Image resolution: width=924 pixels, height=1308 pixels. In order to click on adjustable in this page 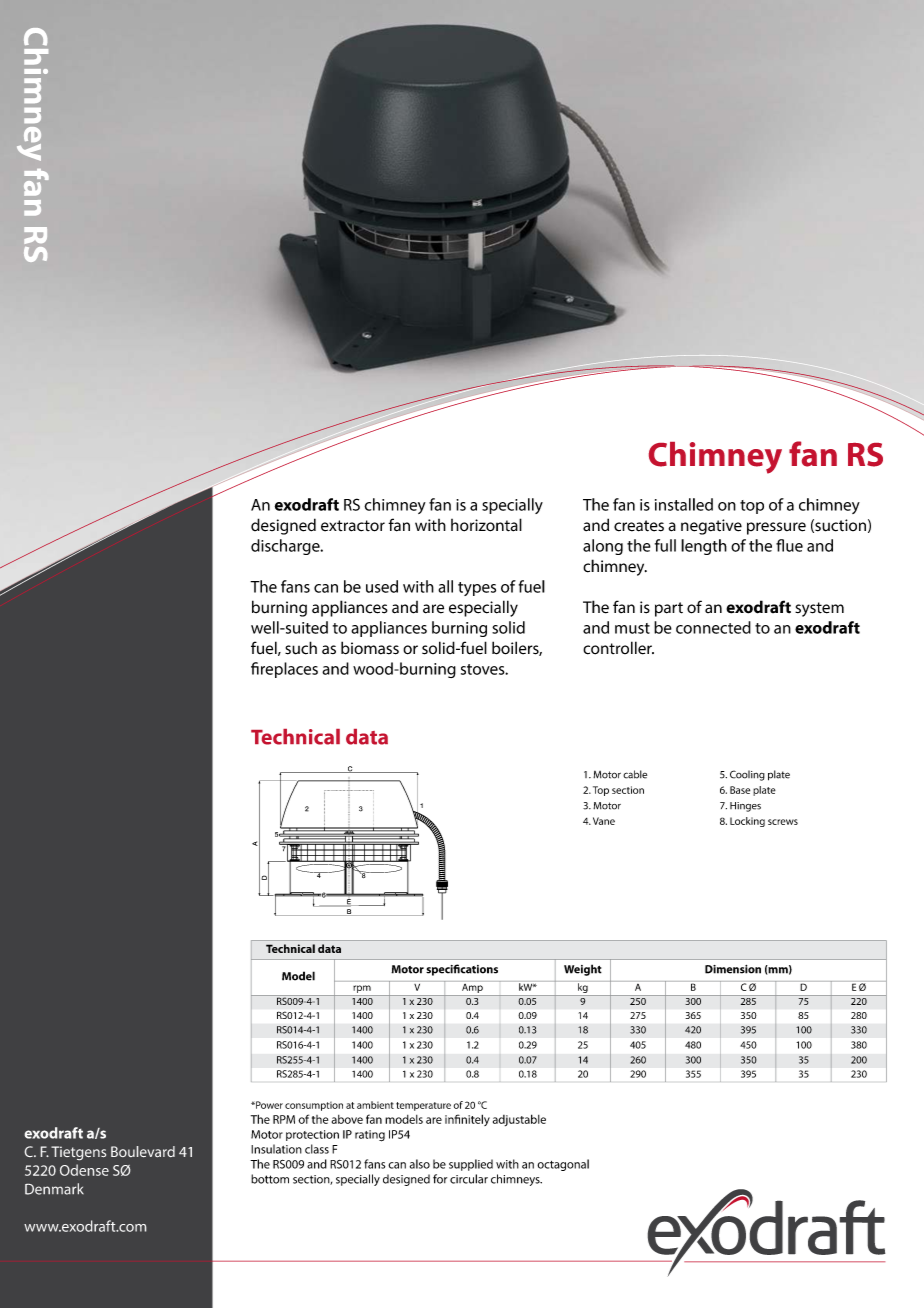, I will do `click(519, 1120)`.
